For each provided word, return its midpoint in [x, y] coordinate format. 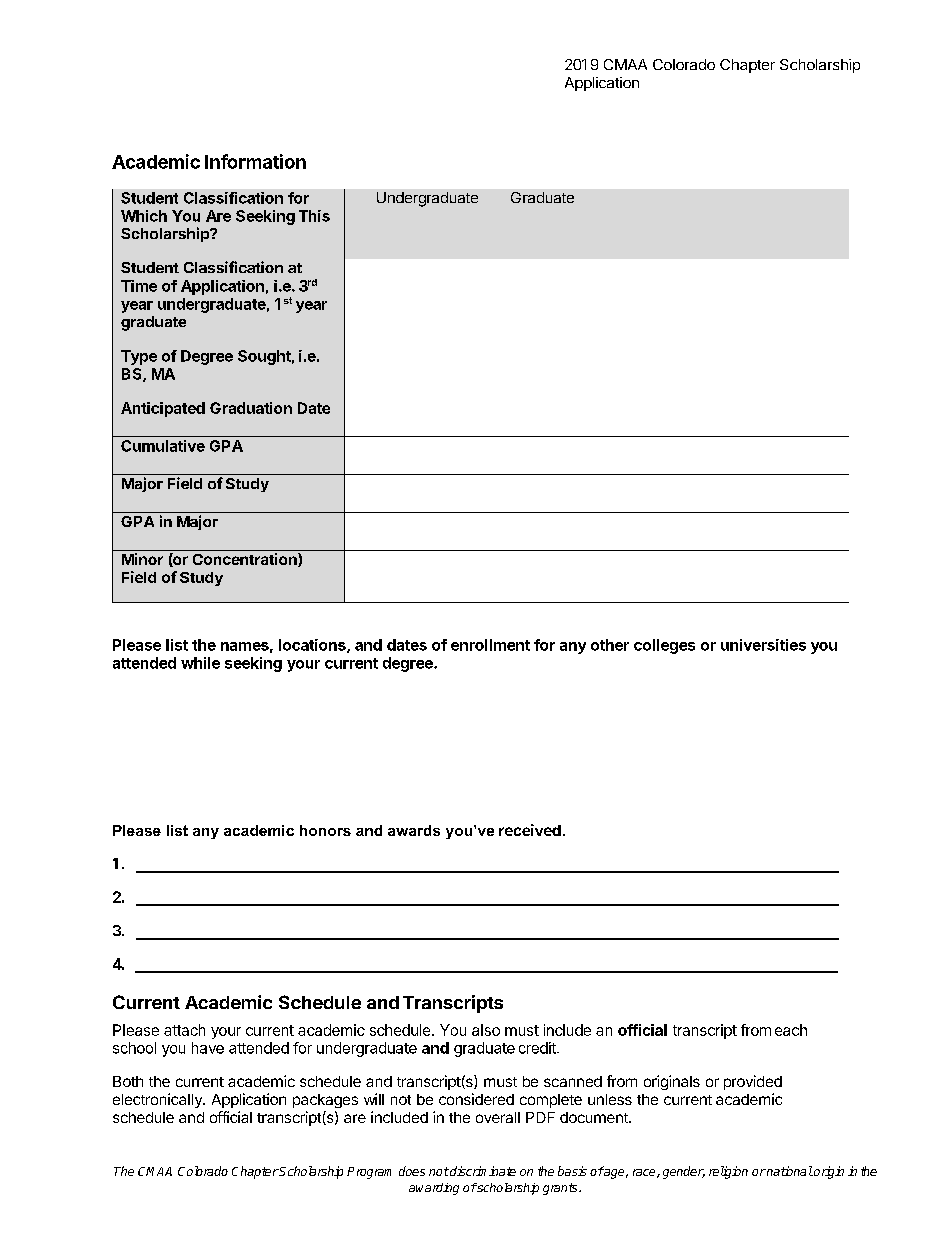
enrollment [490, 645]
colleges [664, 646]
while [200, 663]
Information [255, 161]
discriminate [482, 1171]
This [314, 216]
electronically [158, 1100]
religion [728, 1172]
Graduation [251, 408]
